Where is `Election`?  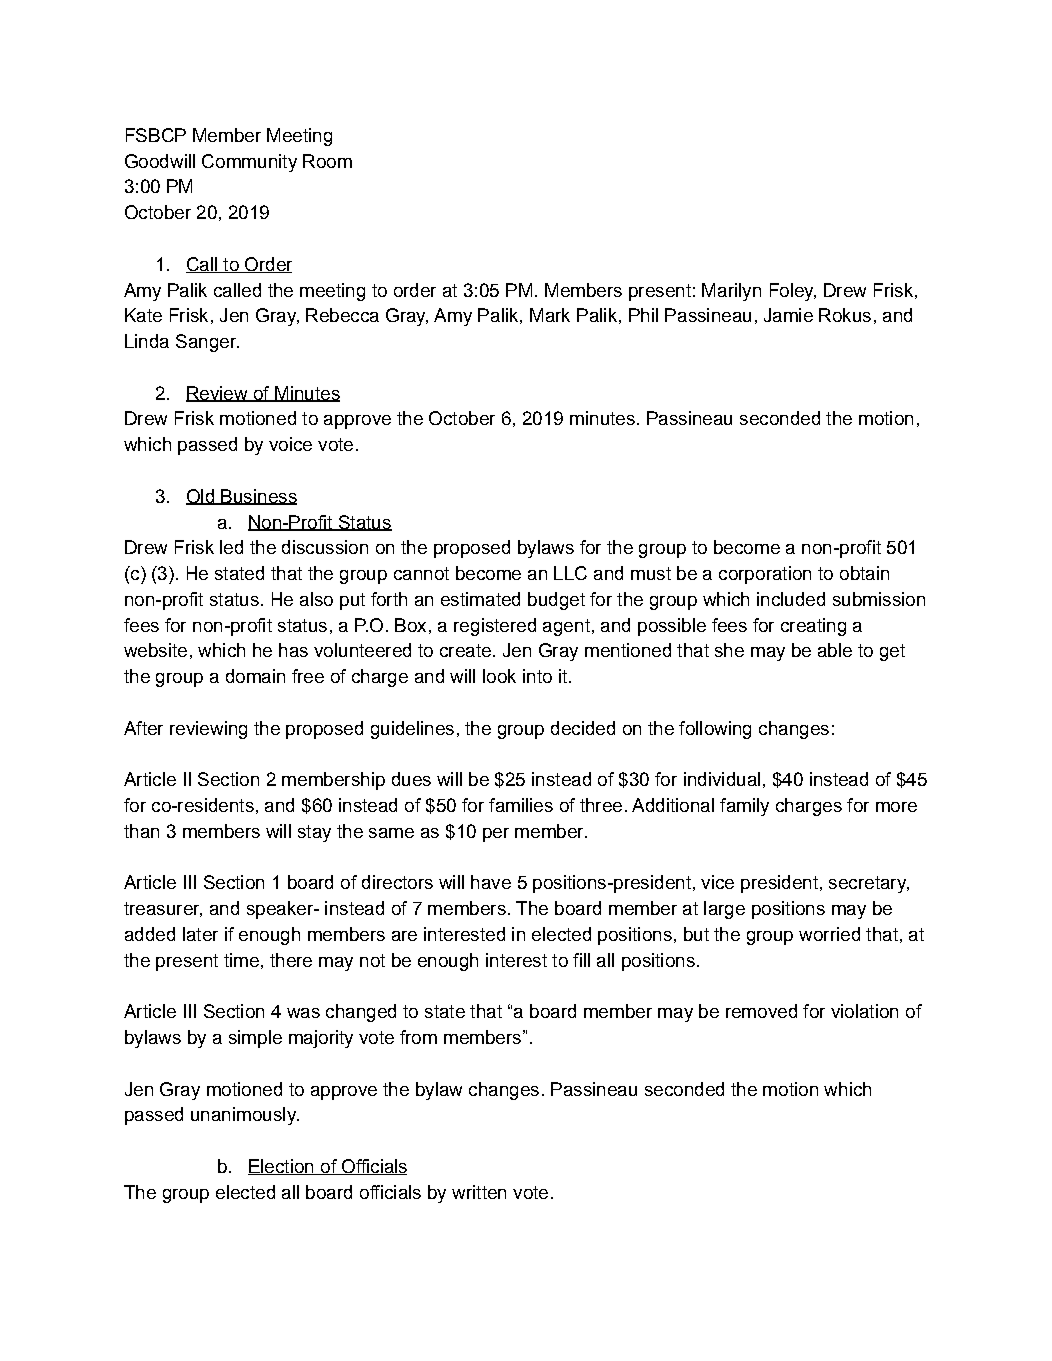
Election is located at coordinates (282, 1167).
